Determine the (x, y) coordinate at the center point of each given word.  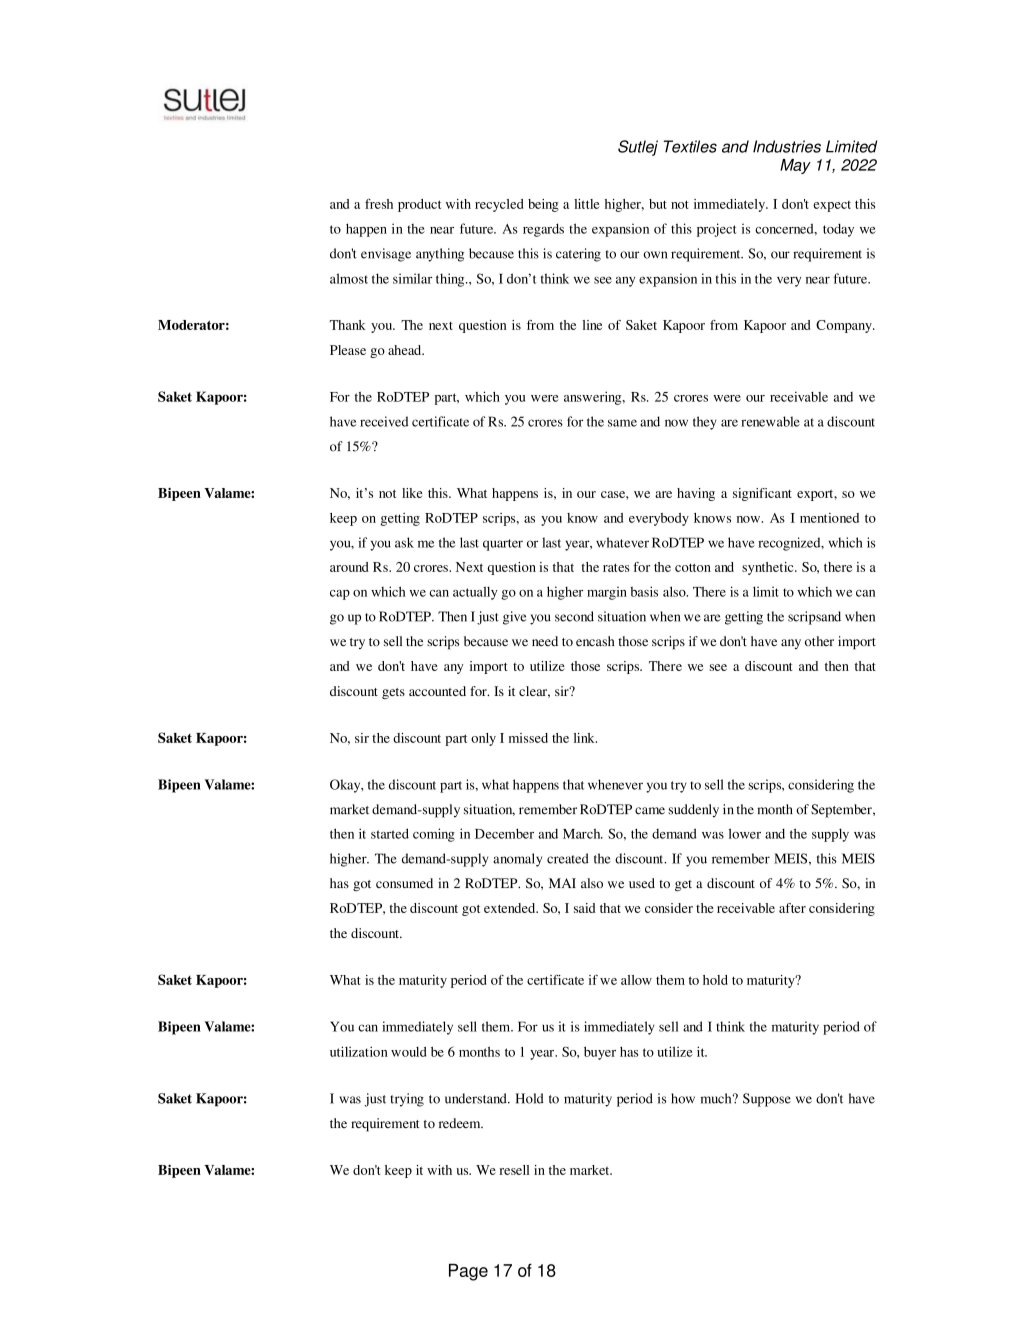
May (795, 166)
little (587, 204)
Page (468, 1272)
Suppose (767, 1100)
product (419, 205)
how (683, 1098)
